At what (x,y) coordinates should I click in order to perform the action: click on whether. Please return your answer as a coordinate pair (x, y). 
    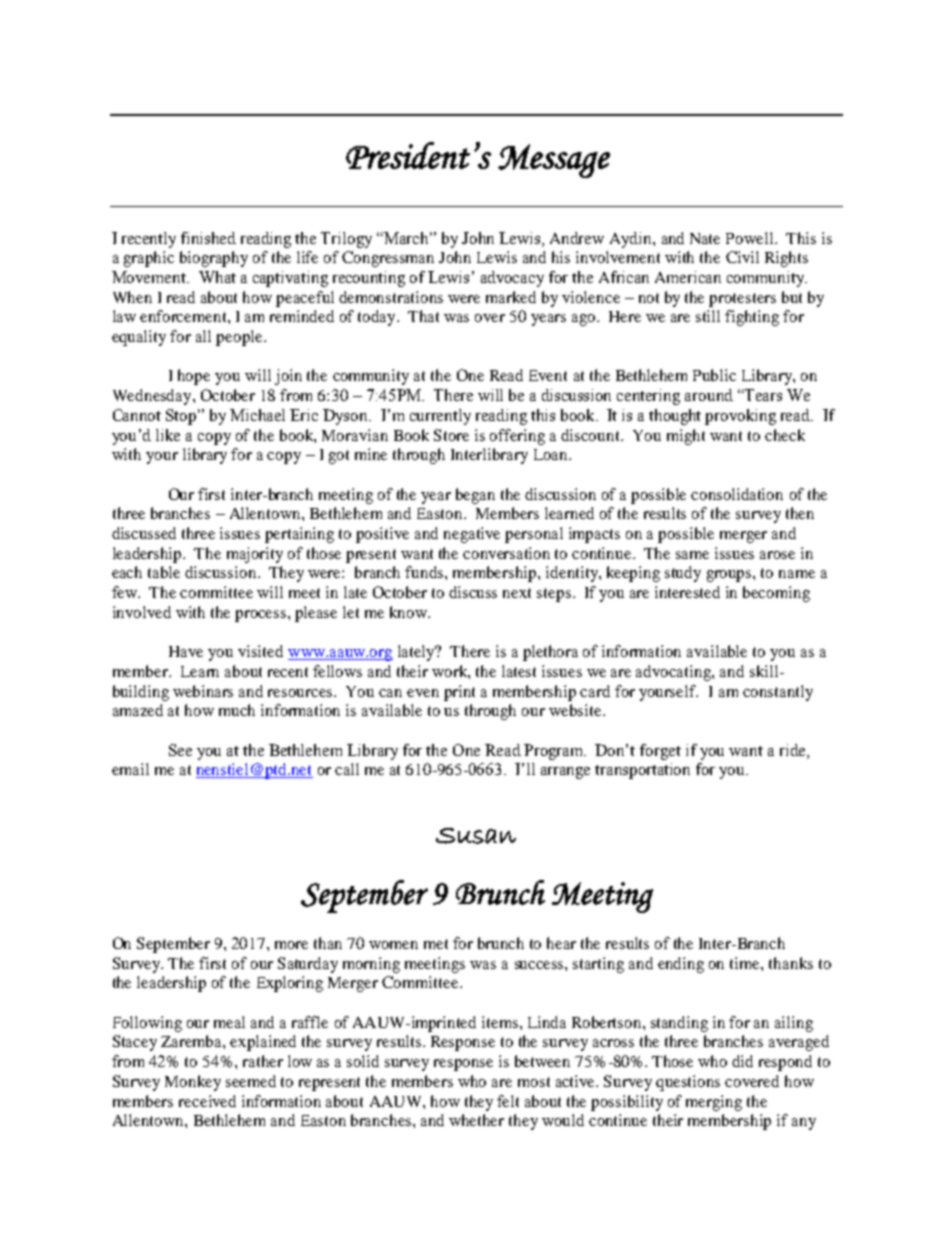
    Looking at the image, I should click on (476, 1120).
